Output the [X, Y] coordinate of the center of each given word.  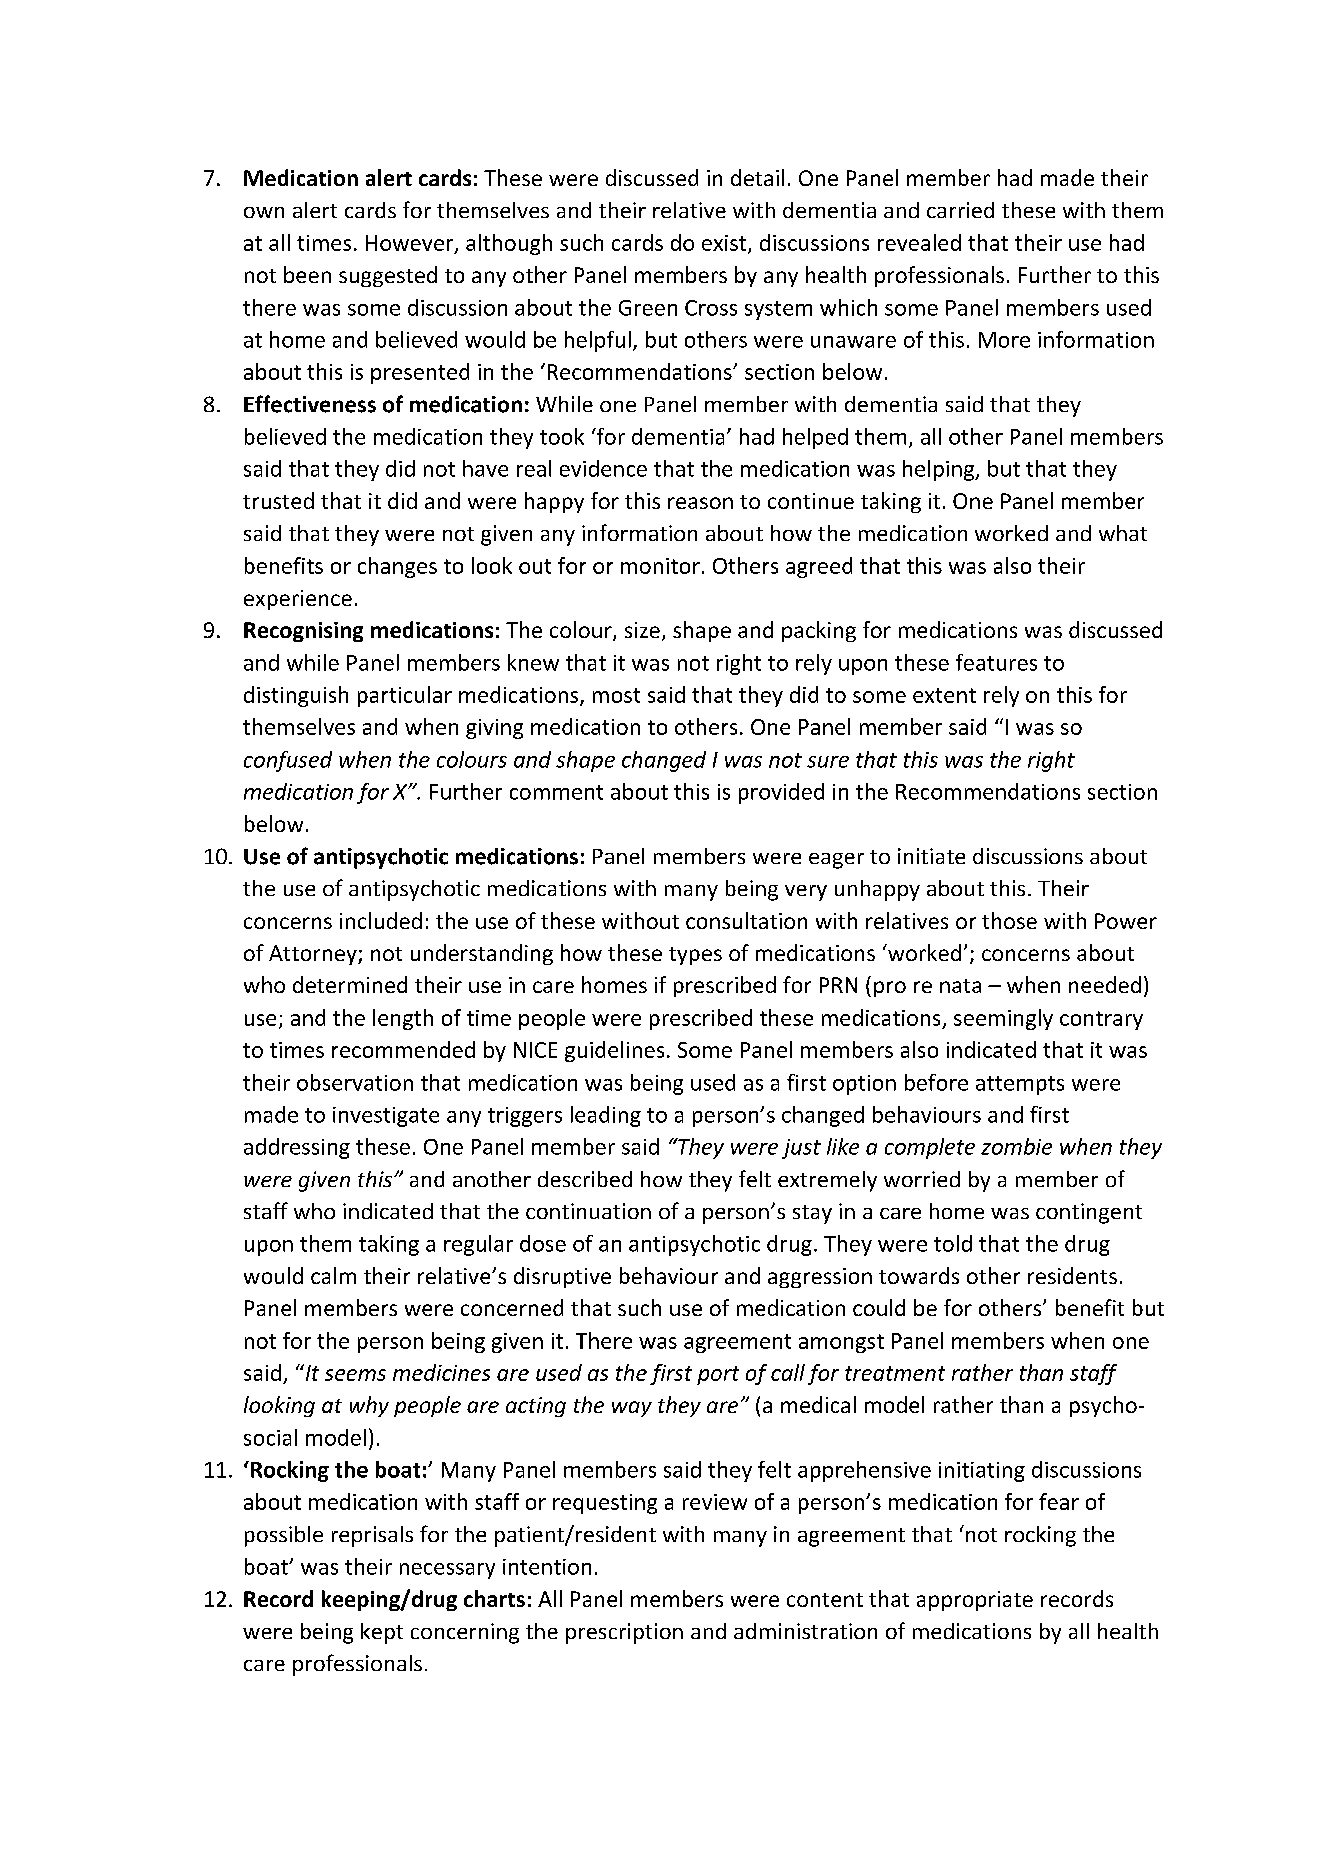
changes [397, 567]
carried [960, 210]
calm [333, 1275]
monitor [660, 566]
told [953, 1243]
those [1009, 920]
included [381, 920]
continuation [588, 1211]
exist [725, 244]
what [1123, 533]
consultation [746, 920]
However [411, 244]
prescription [624, 1633]
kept [382, 1633]
